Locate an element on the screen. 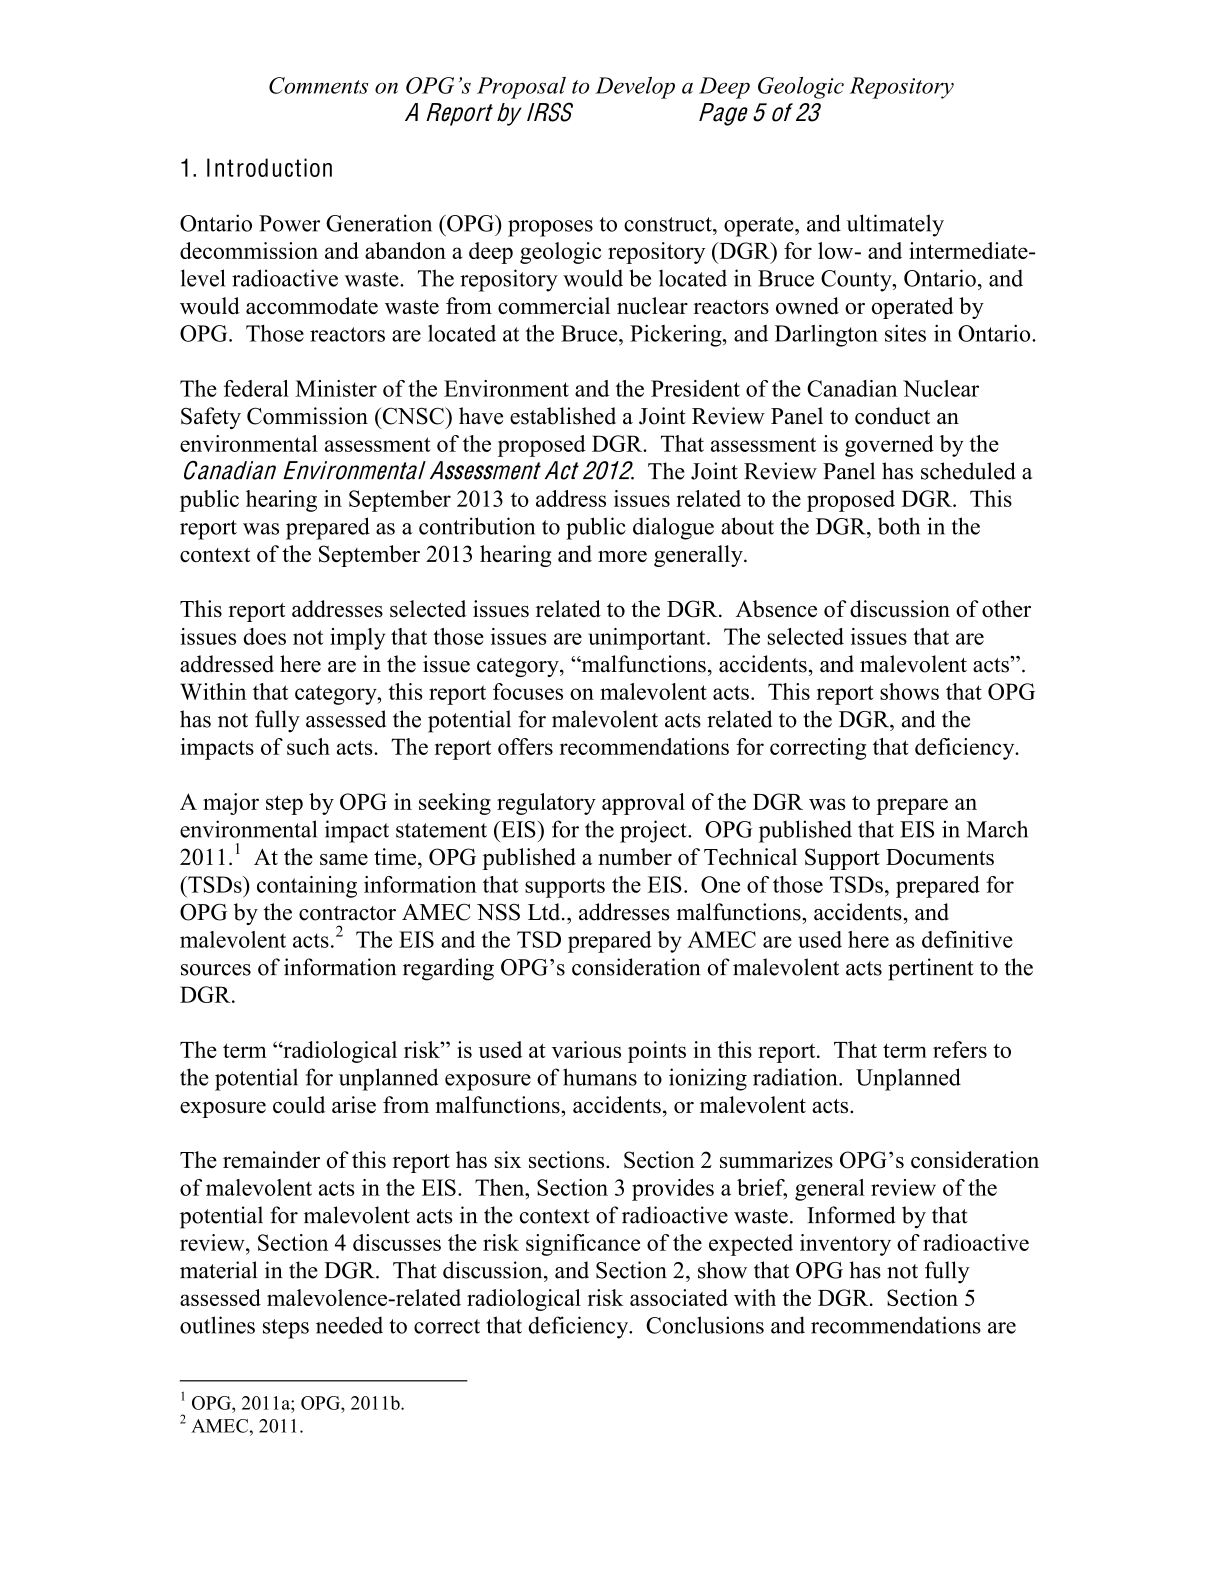  Ltd is located at coordinates (545, 912).
